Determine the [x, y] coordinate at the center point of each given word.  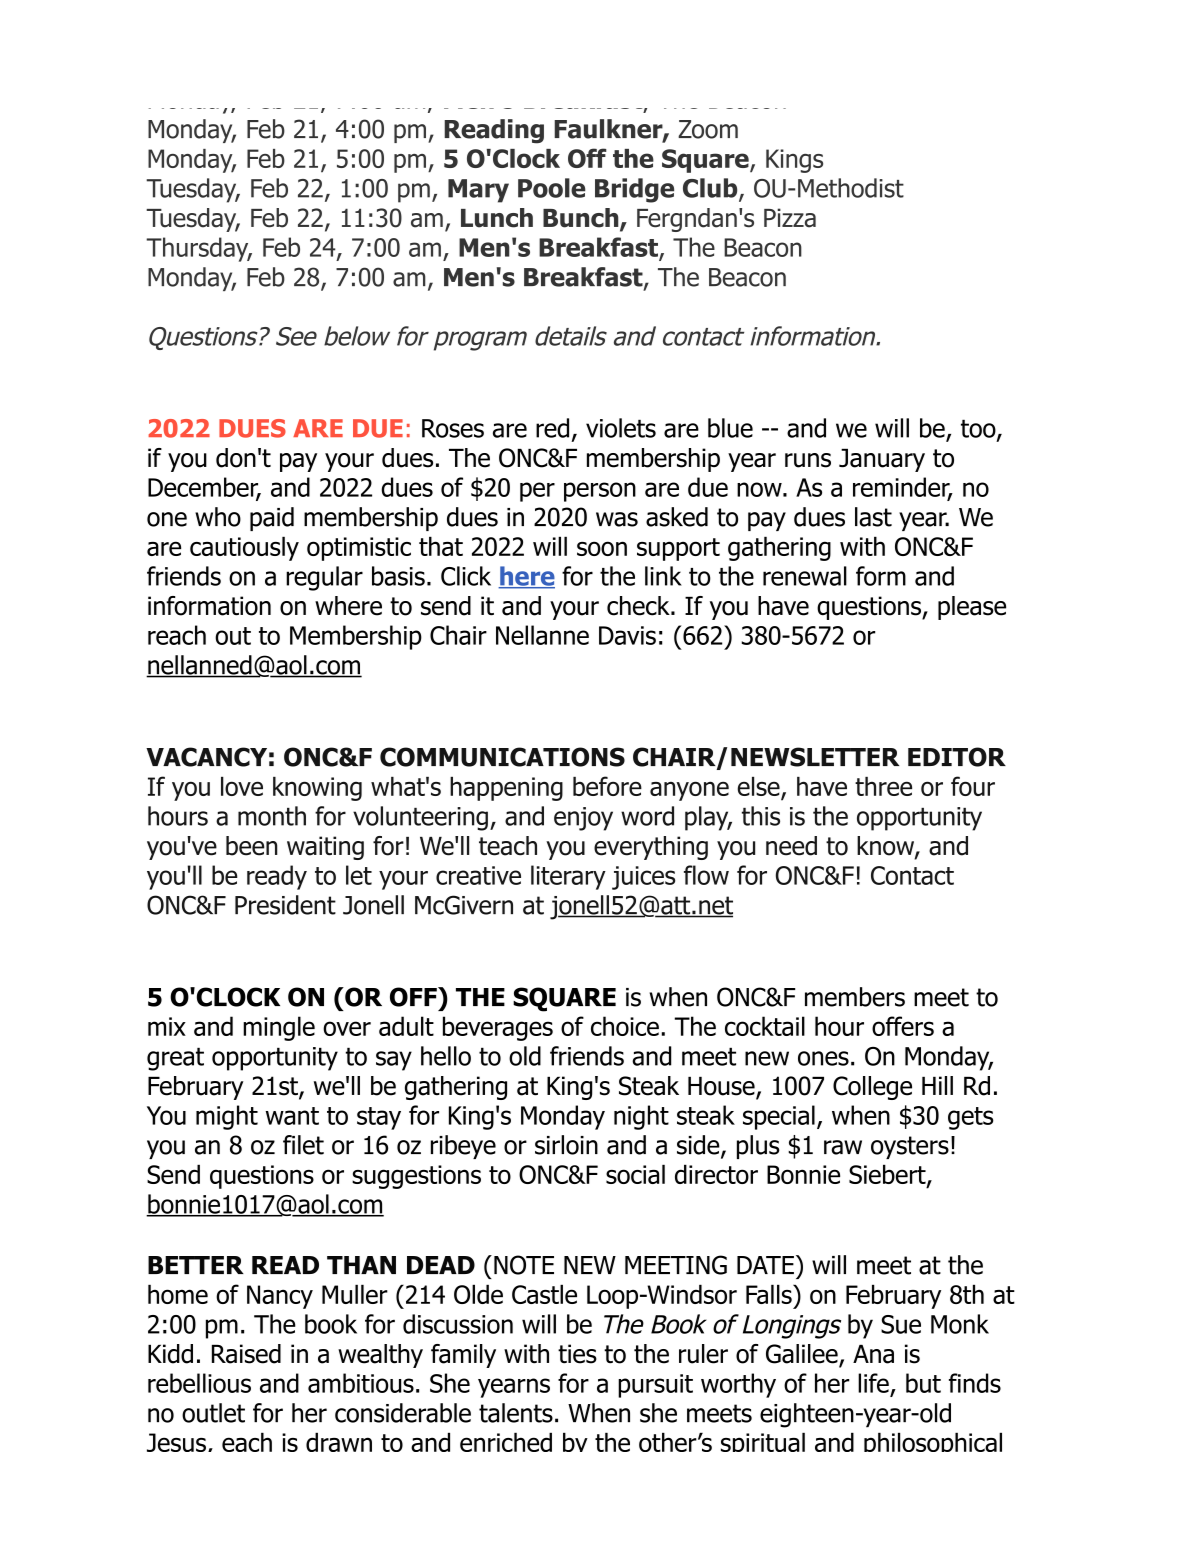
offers [903, 1026]
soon [602, 548]
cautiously [244, 548]
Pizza [790, 218]
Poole [552, 188]
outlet [213, 1413]
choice [625, 1026]
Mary [478, 191]
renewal [805, 576]
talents [516, 1413]
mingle [279, 1028]
